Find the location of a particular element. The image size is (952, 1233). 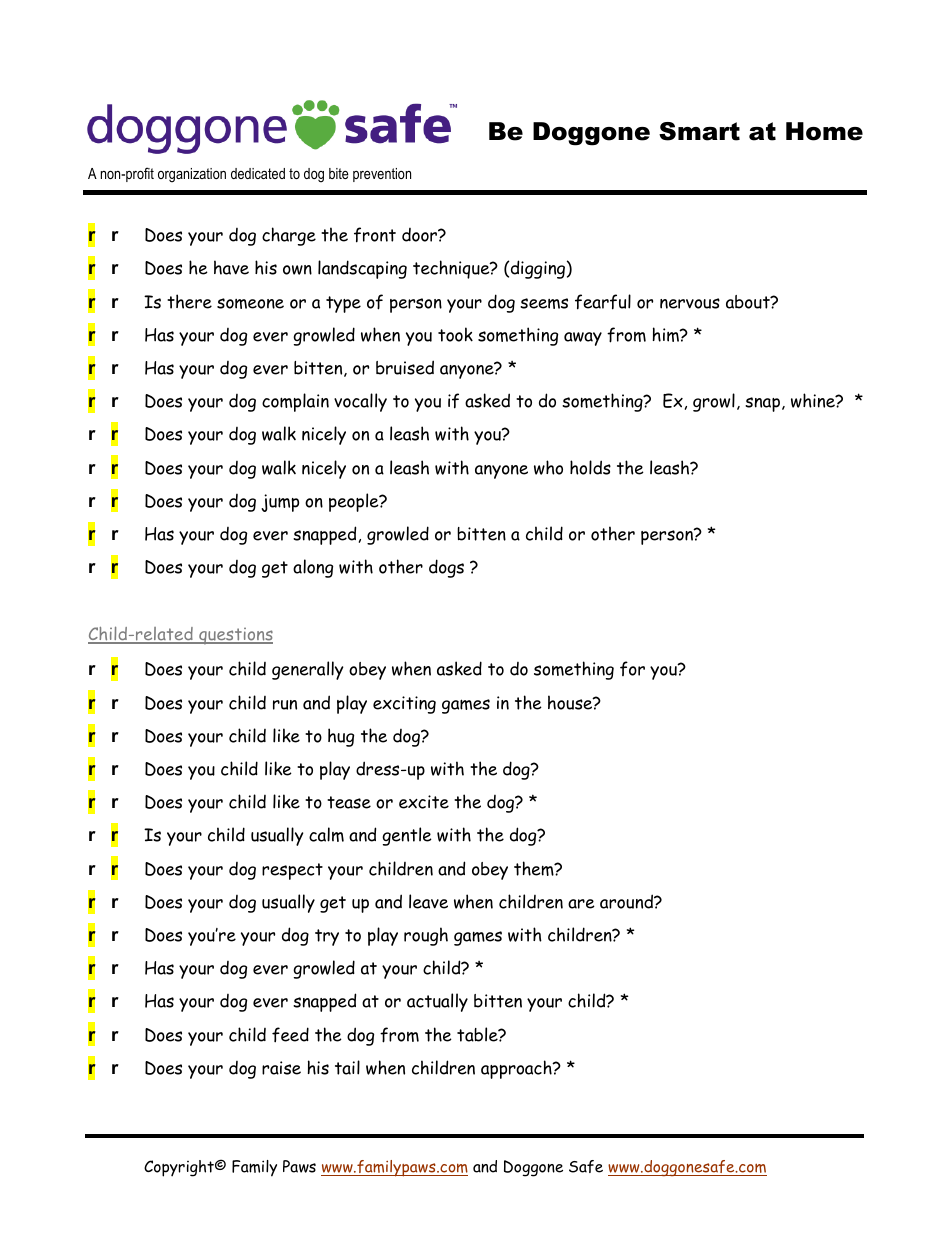

prevention is located at coordinates (382, 175).
